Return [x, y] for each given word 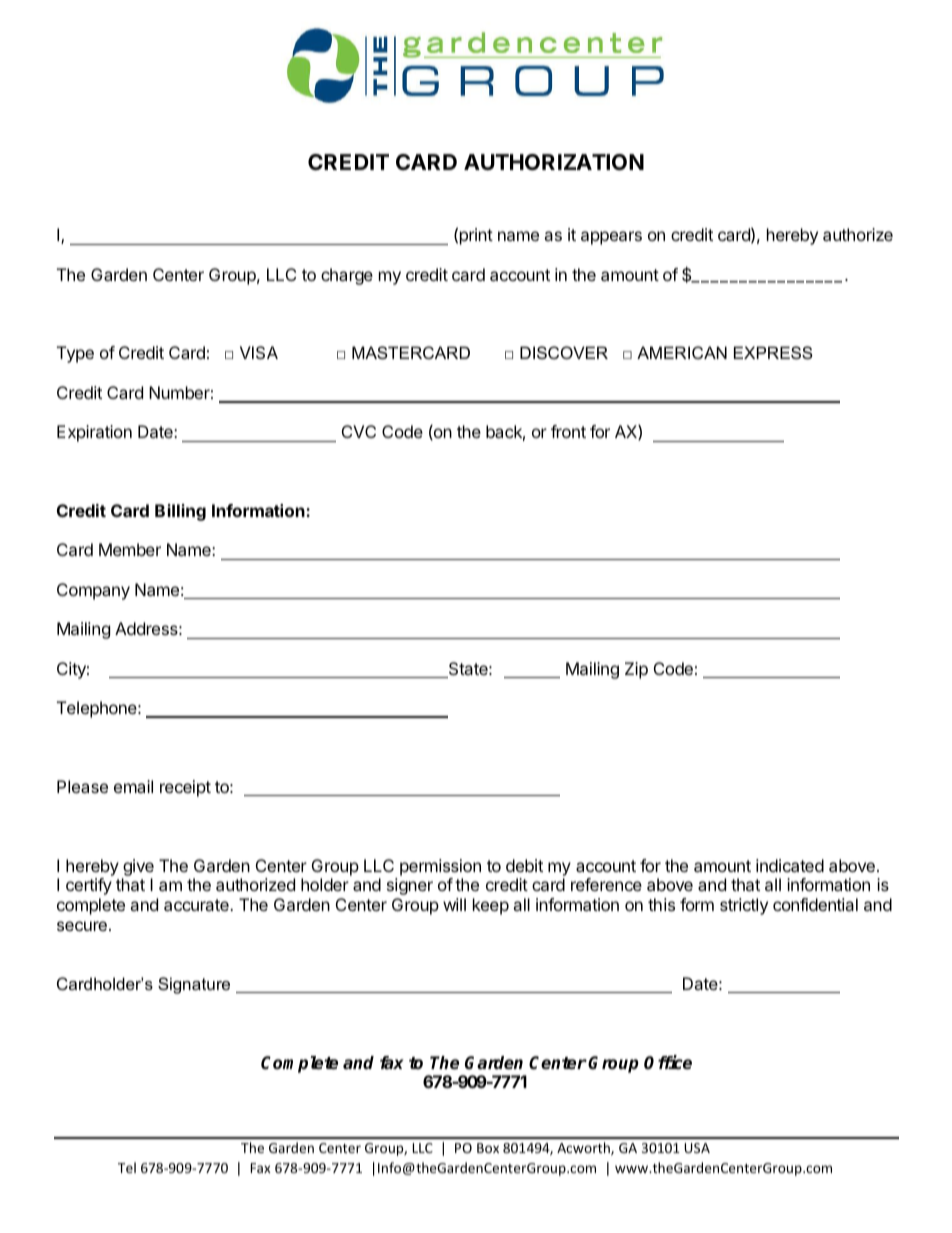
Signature [194, 985]
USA [697, 1148]
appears [611, 238]
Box [488, 1148]
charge [347, 276]
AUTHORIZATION [554, 162]
